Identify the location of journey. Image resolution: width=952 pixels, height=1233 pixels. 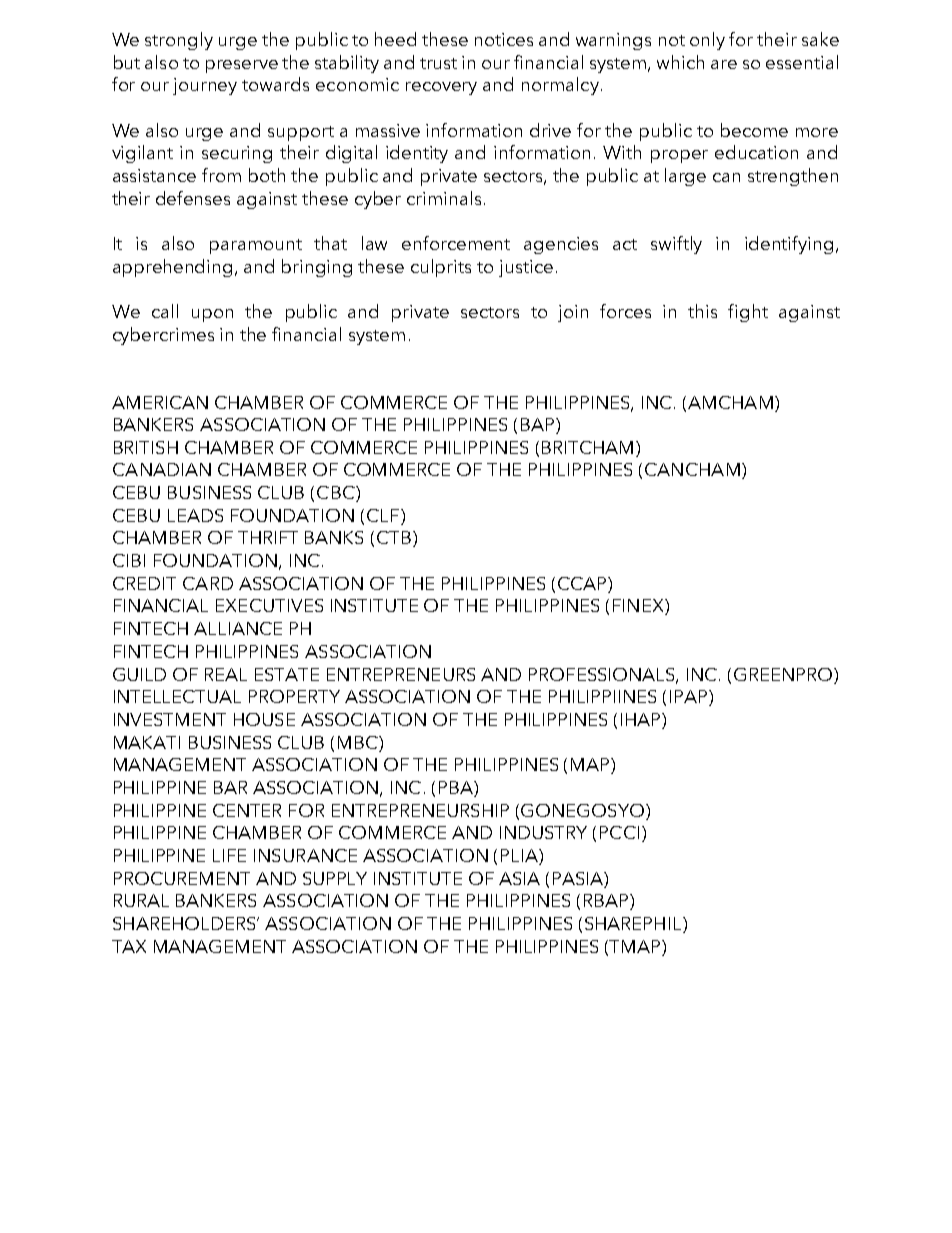
(205, 86).
